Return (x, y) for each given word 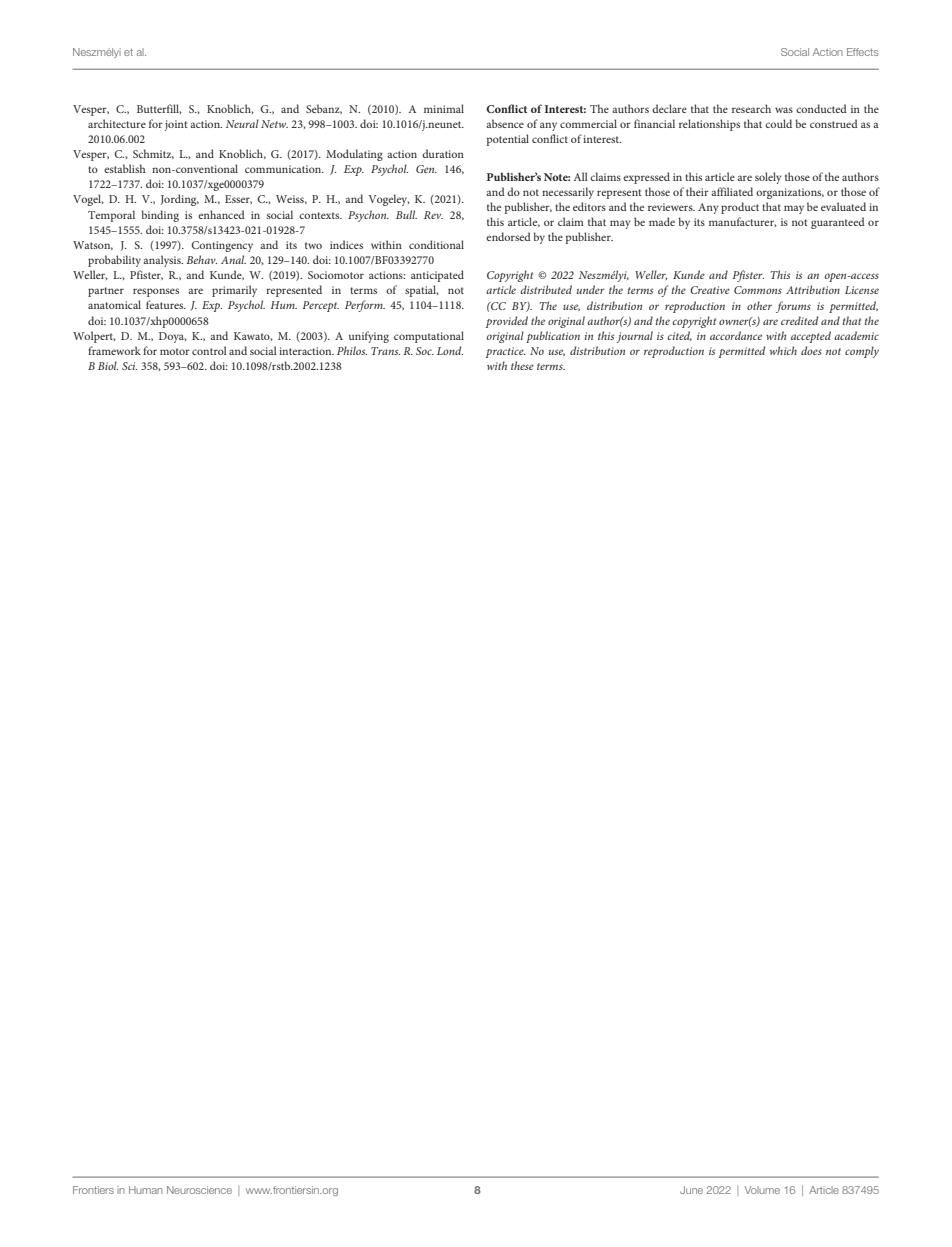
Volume (762, 1190)
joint (176, 125)
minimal (444, 108)
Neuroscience (199, 1190)
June (691, 1190)
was (784, 110)
